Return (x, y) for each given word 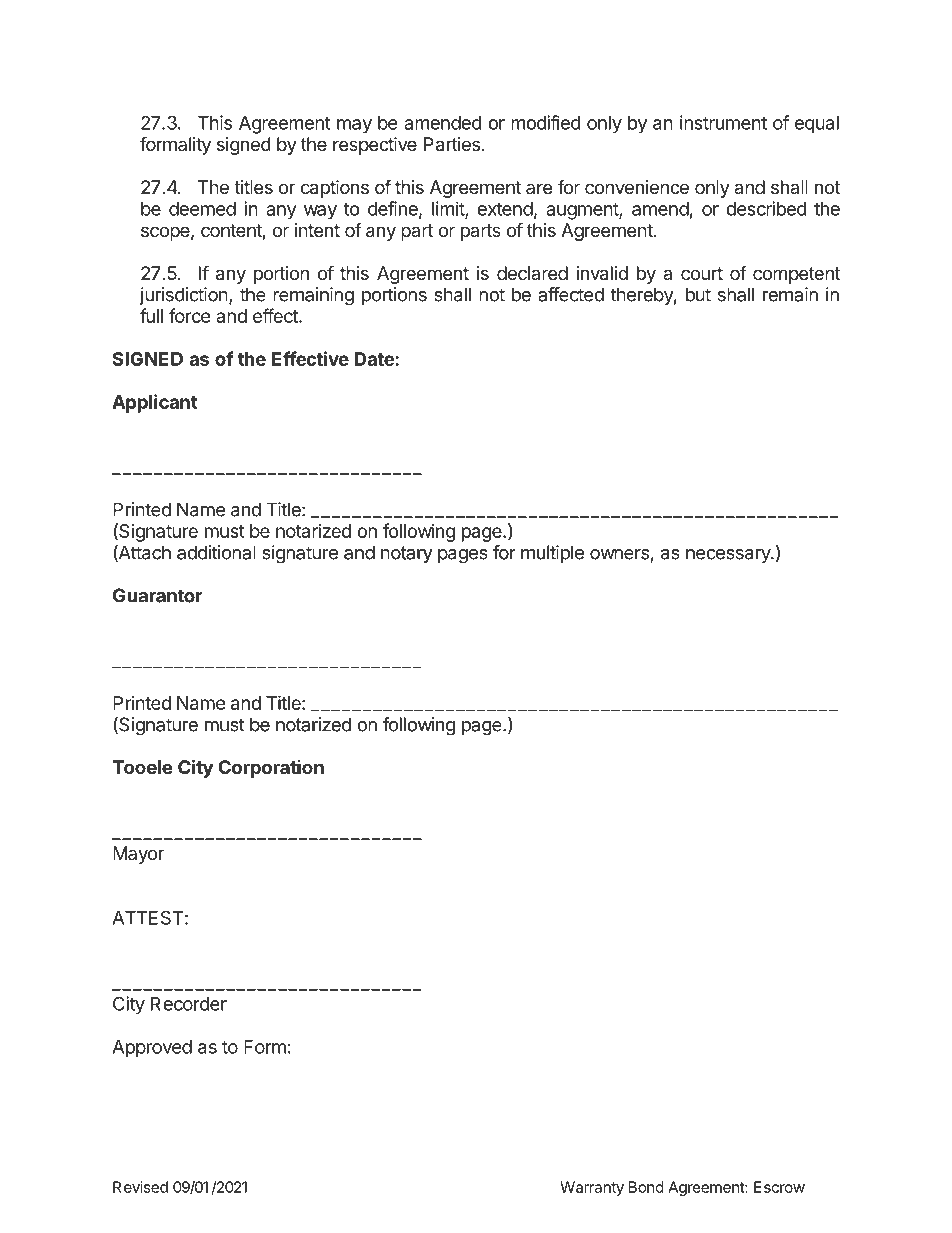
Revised (140, 1187)
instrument (723, 122)
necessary (729, 556)
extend (505, 209)
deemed (202, 209)
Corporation (271, 769)
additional (216, 552)
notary (406, 554)
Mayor (138, 855)
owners (619, 554)
